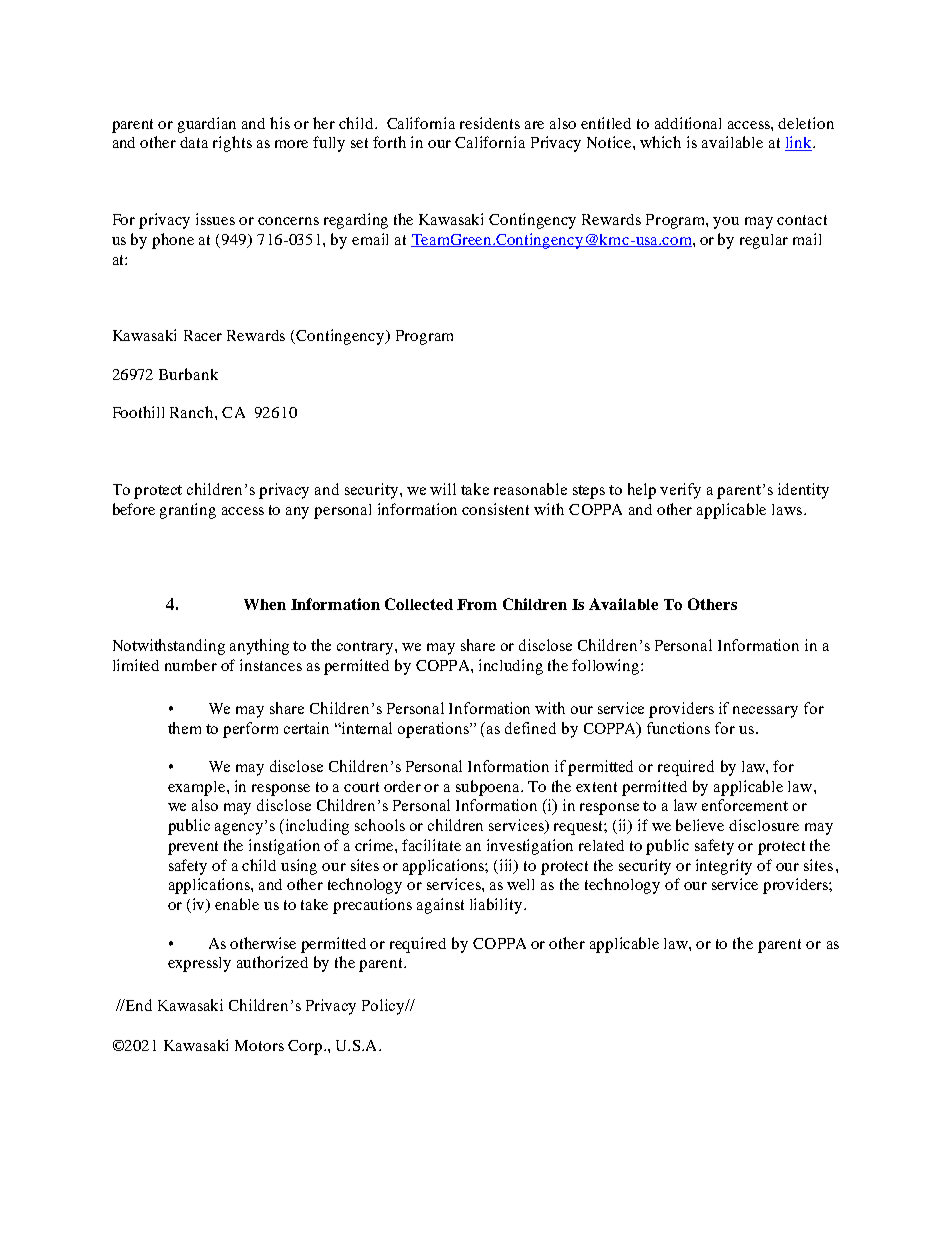 This screenshot has height=1233, width=952. I want to click on additional, so click(688, 123).
